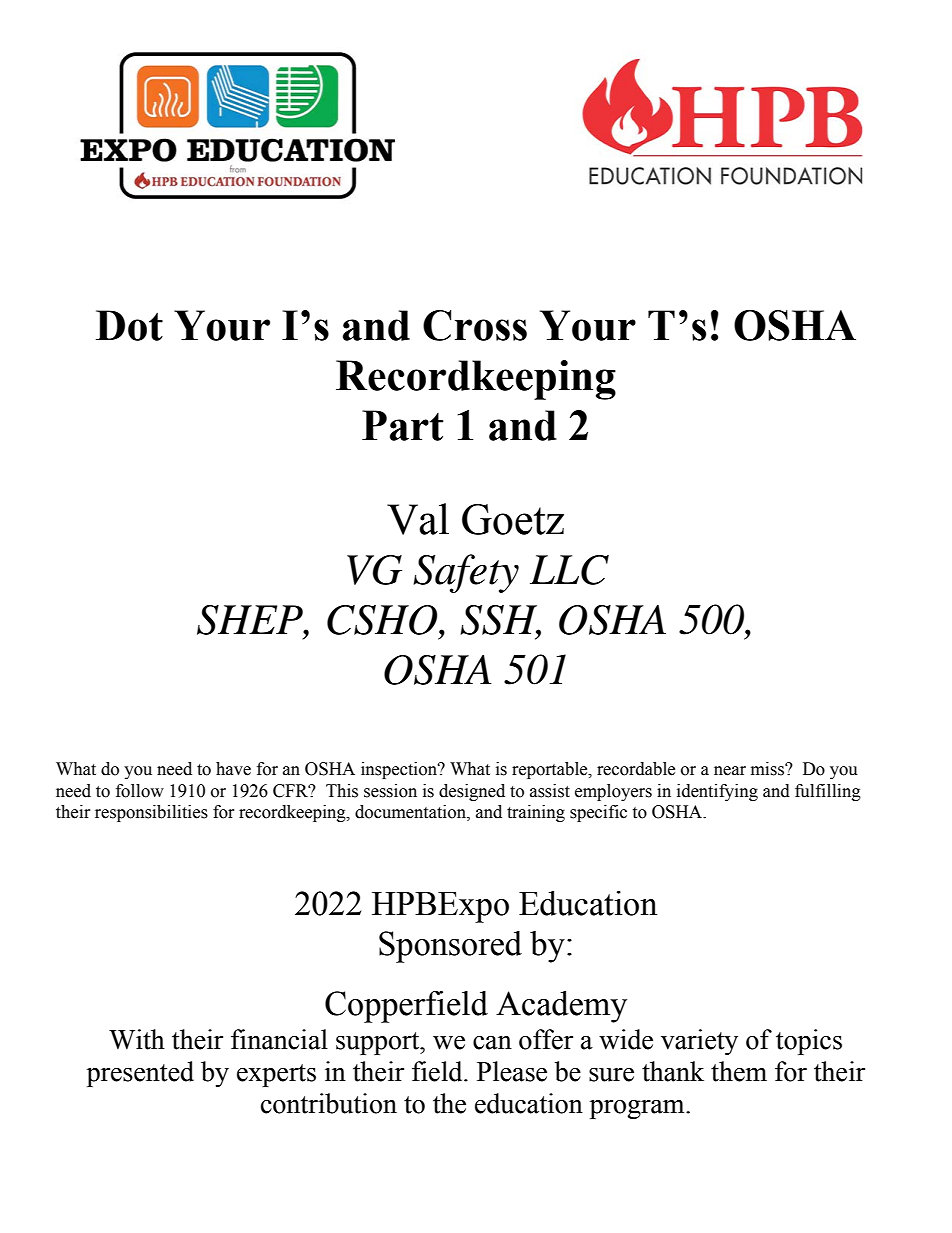 This image has width=952, height=1233. I want to click on identifying, so click(717, 792).
